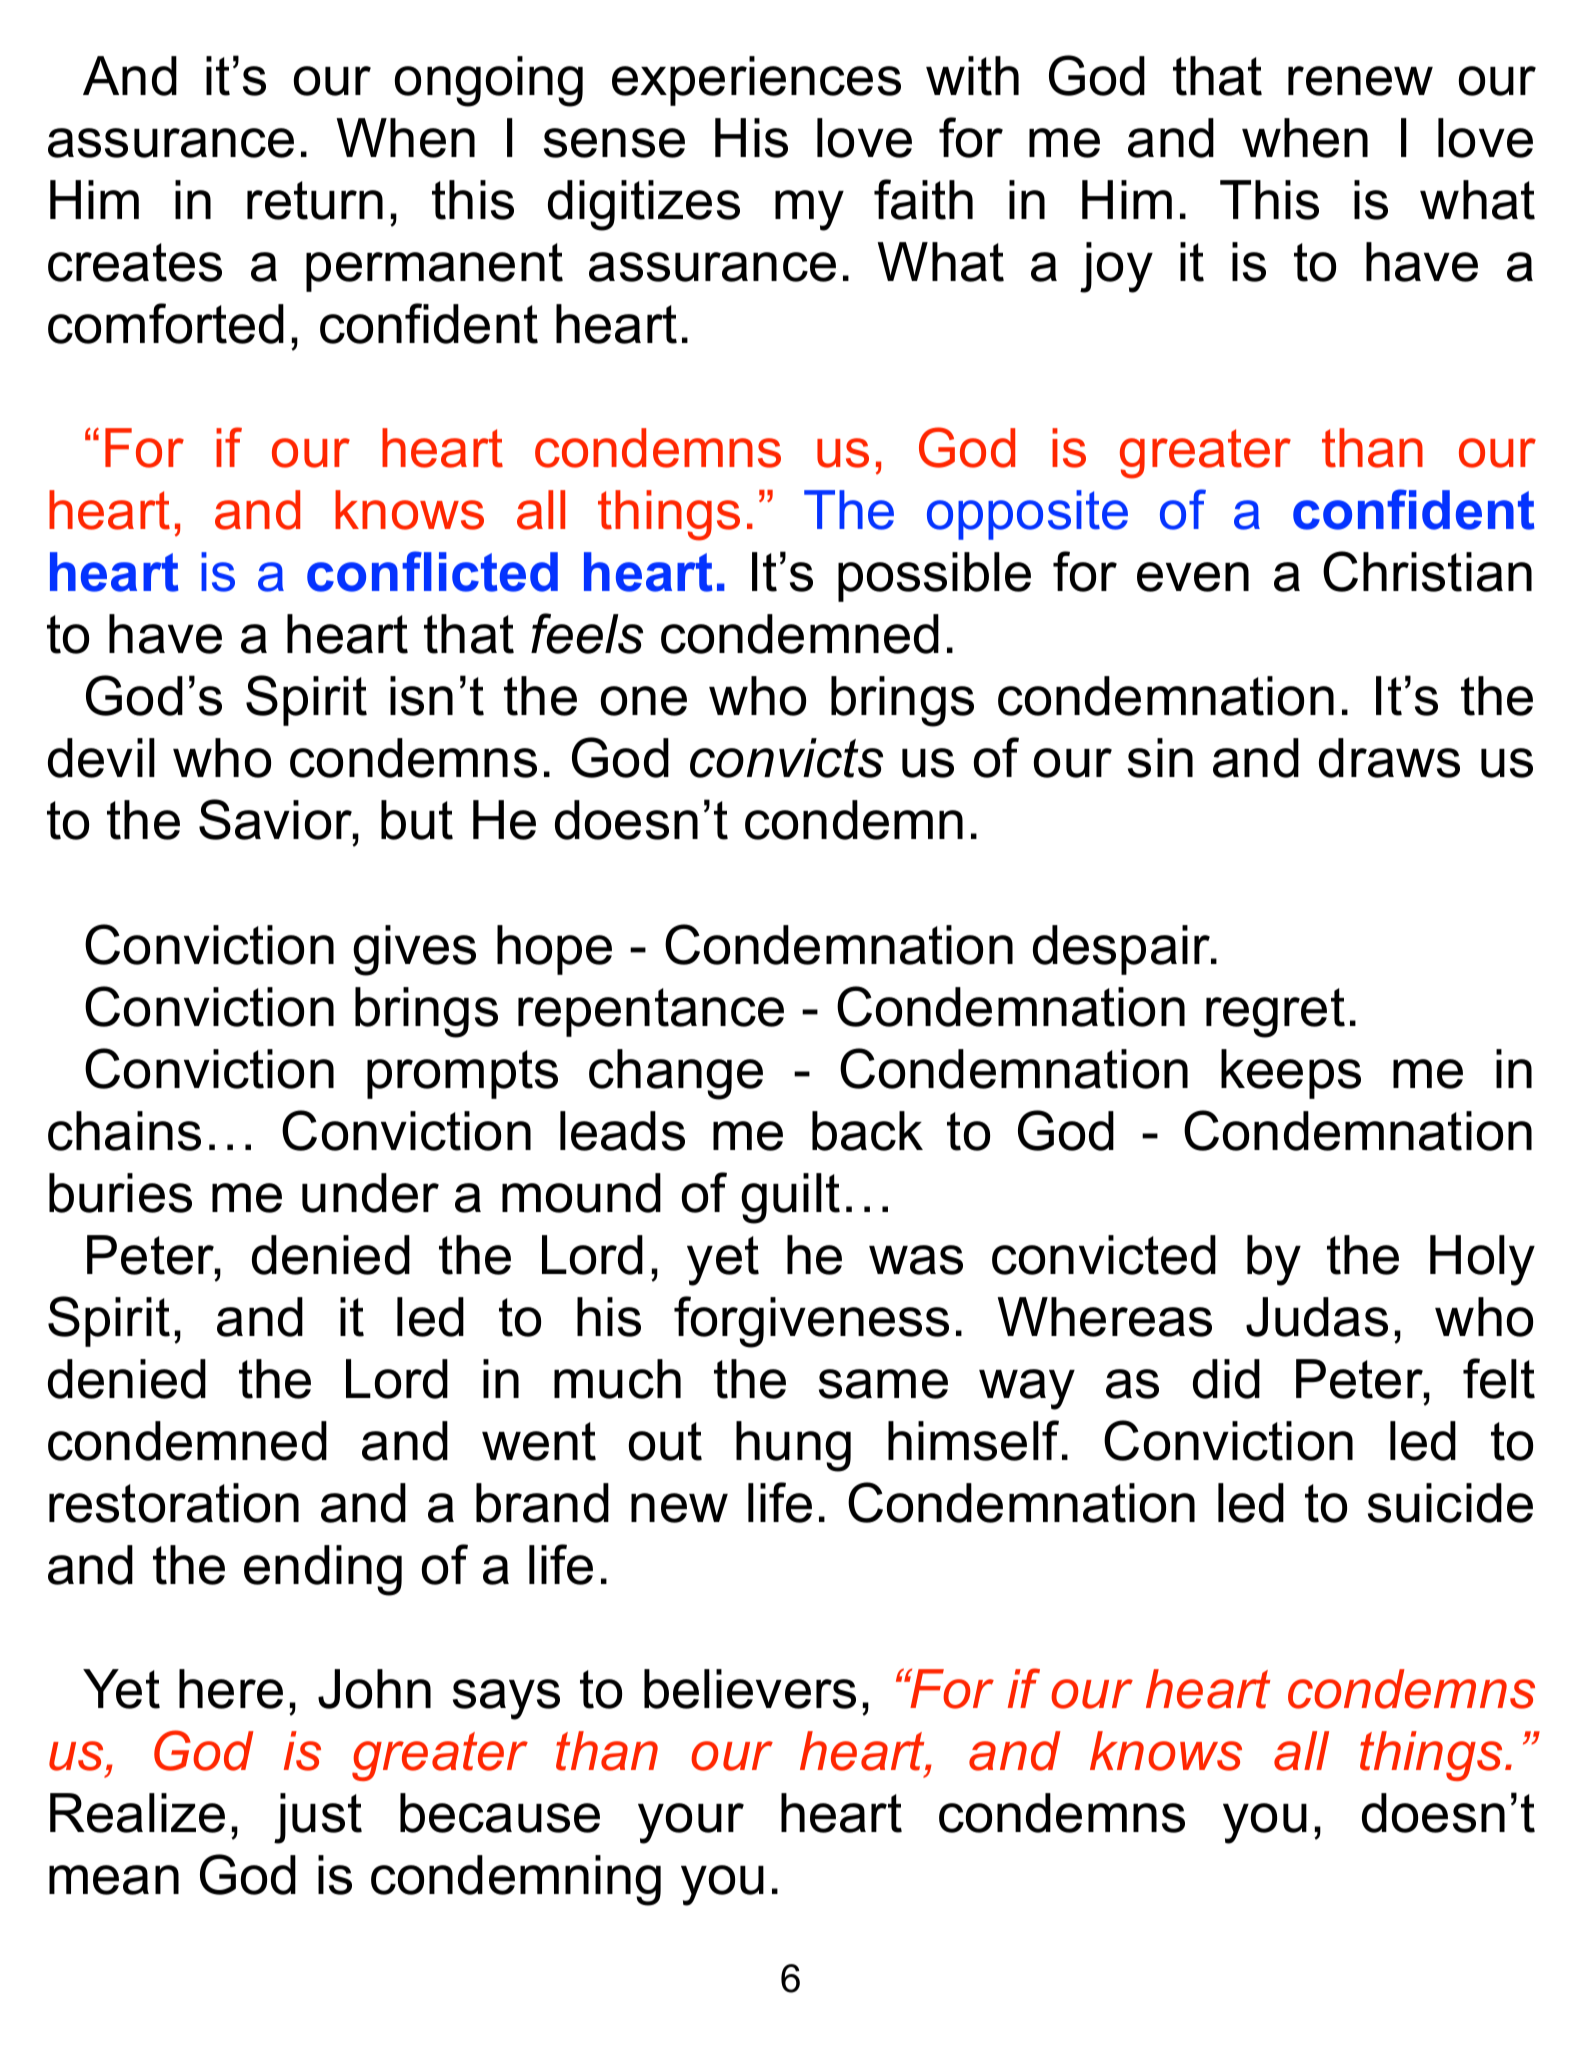 This document has height=2047, width=1582. I want to click on regret, so click(1275, 1013).
